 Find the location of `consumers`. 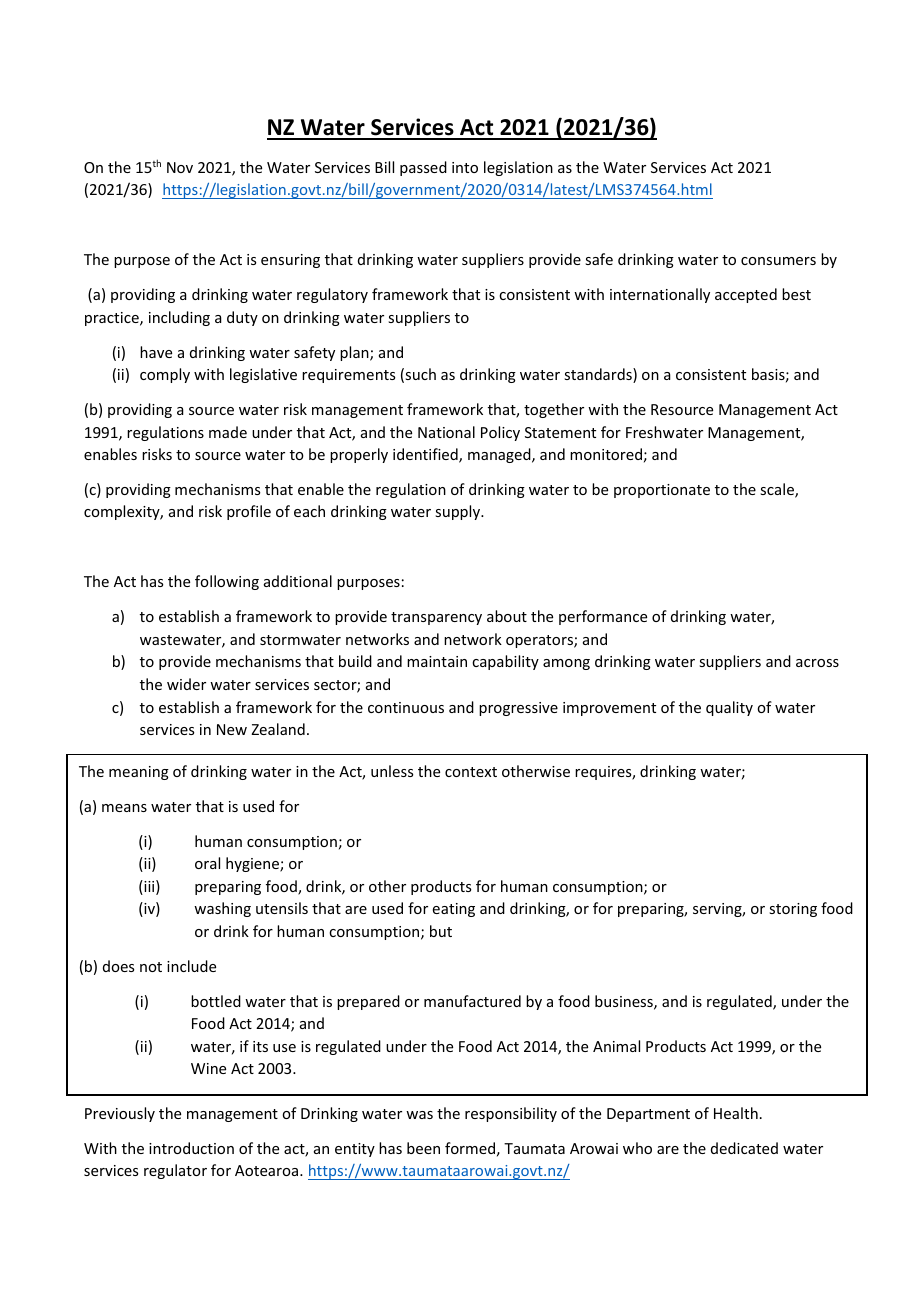

consumers is located at coordinates (778, 261).
